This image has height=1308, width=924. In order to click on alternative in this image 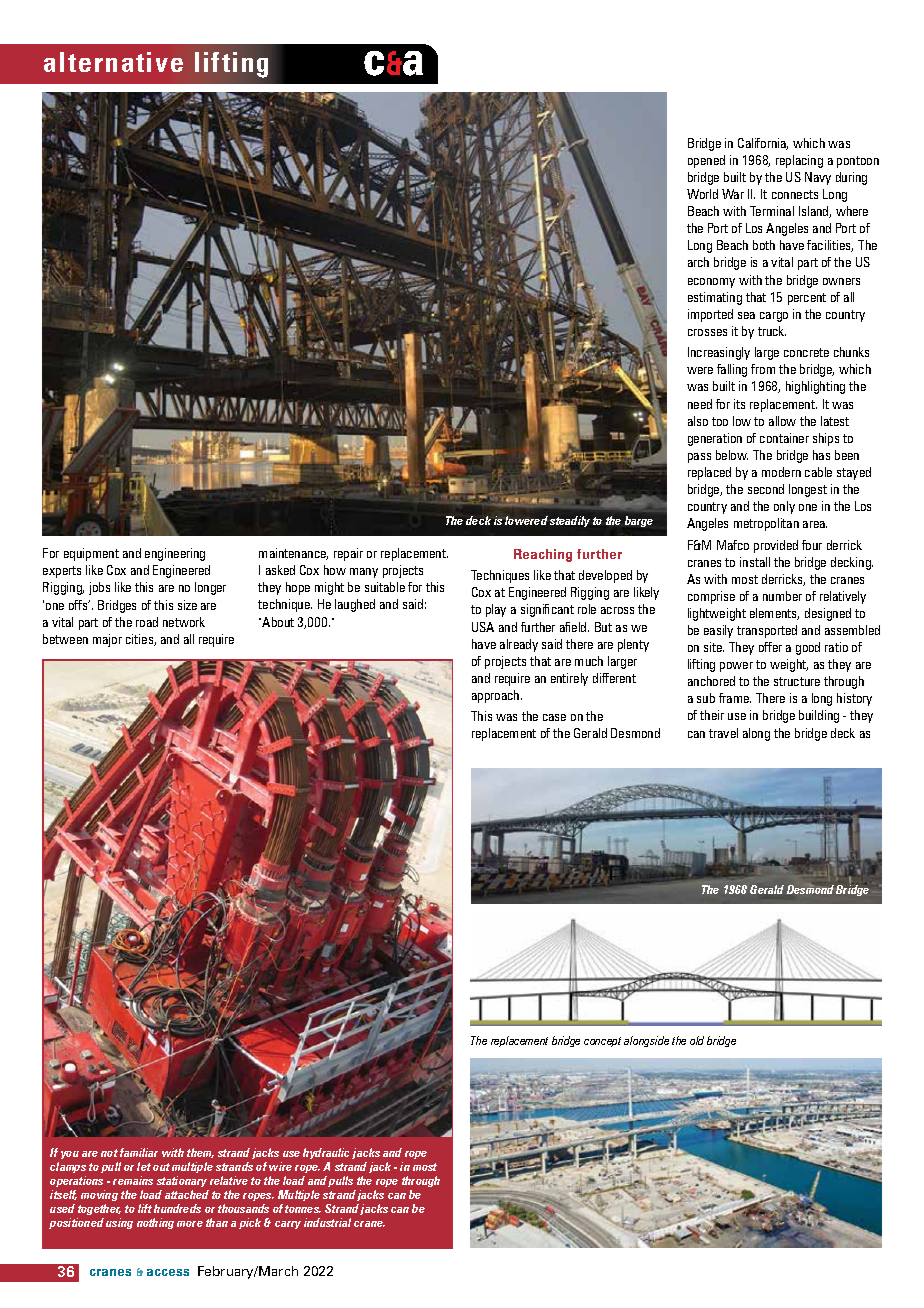, I will do `click(113, 62)`.
